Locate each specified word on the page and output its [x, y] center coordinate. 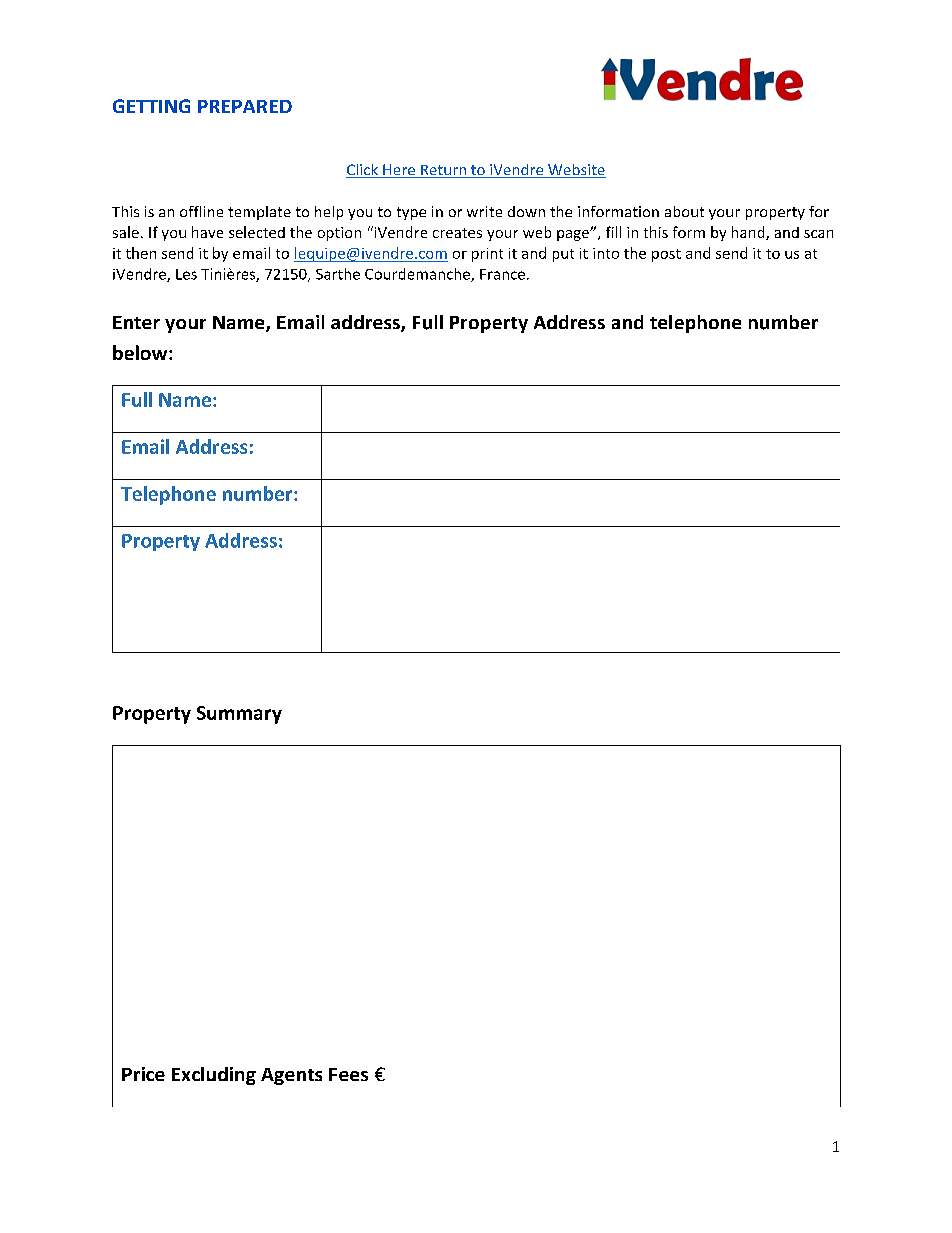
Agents [291, 1076]
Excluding [214, 1076]
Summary [239, 715]
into [606, 253]
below [141, 352]
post [666, 255]
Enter [136, 322]
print [487, 255]
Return [443, 171]
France [502, 274]
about [684, 211]
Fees [348, 1074]
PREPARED [245, 106]
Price [143, 1074]
